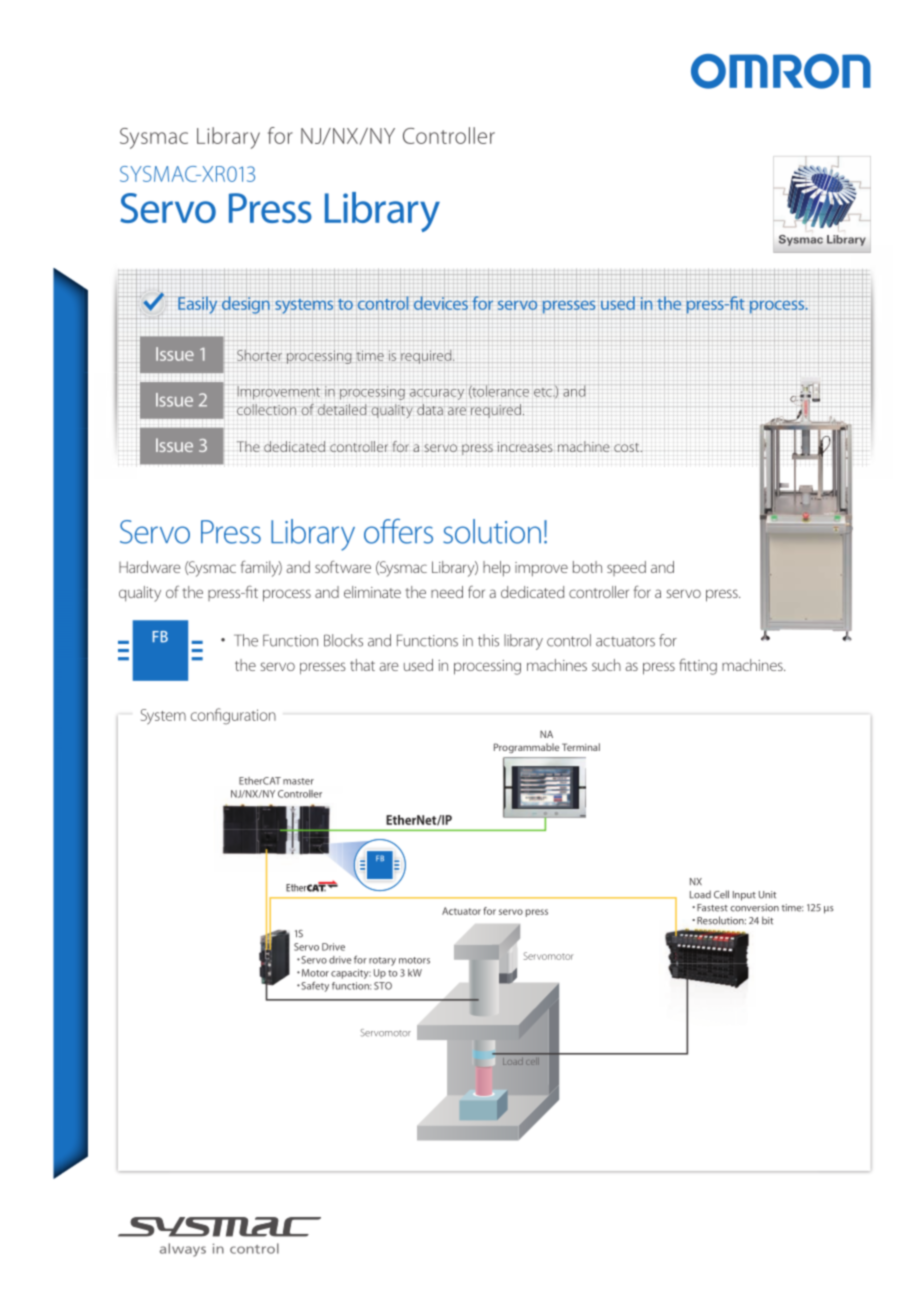 The height and width of the screenshot is (1308, 924). I want to click on etc, so click(543, 391).
